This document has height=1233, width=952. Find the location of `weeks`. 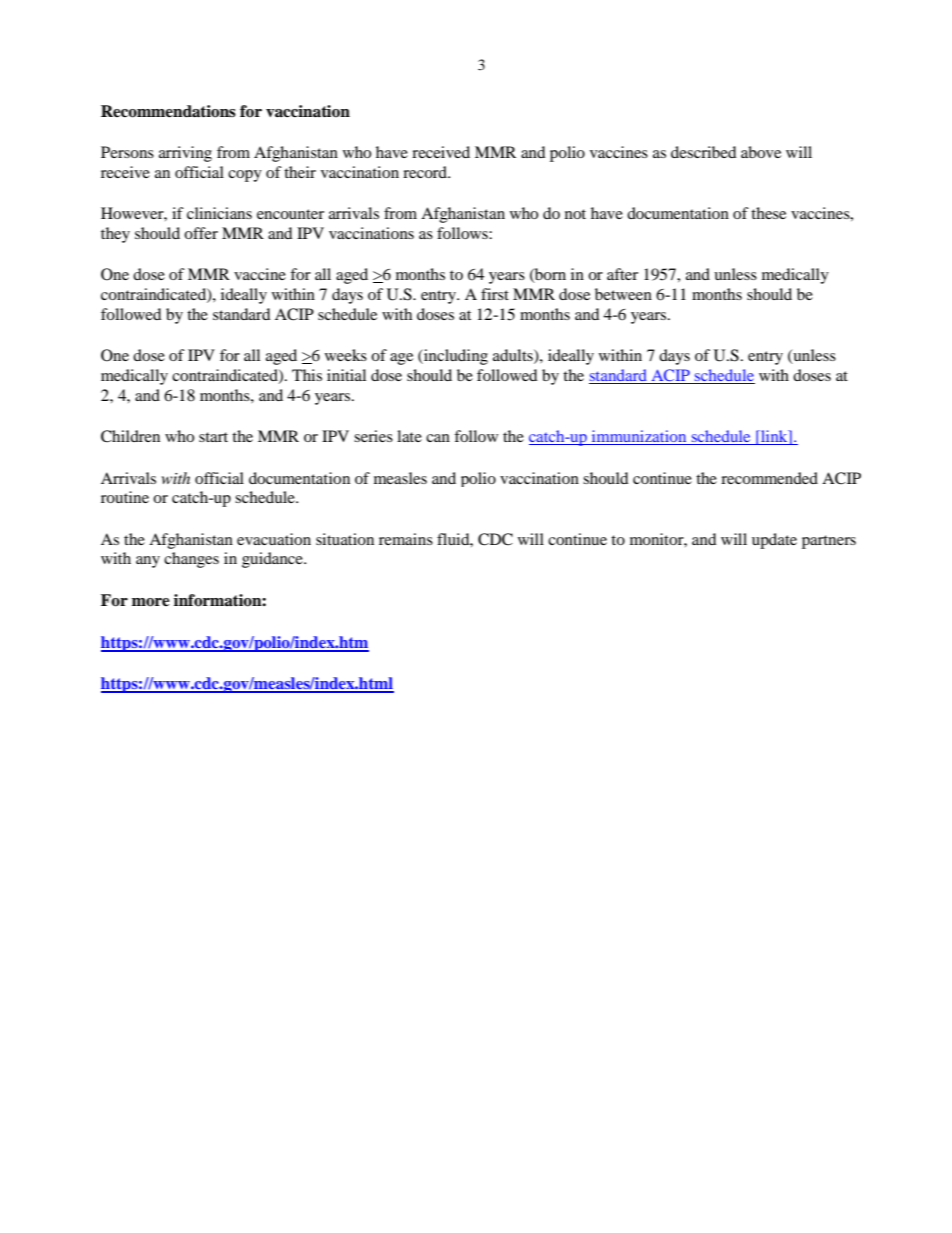

weeks is located at coordinates (346, 355).
